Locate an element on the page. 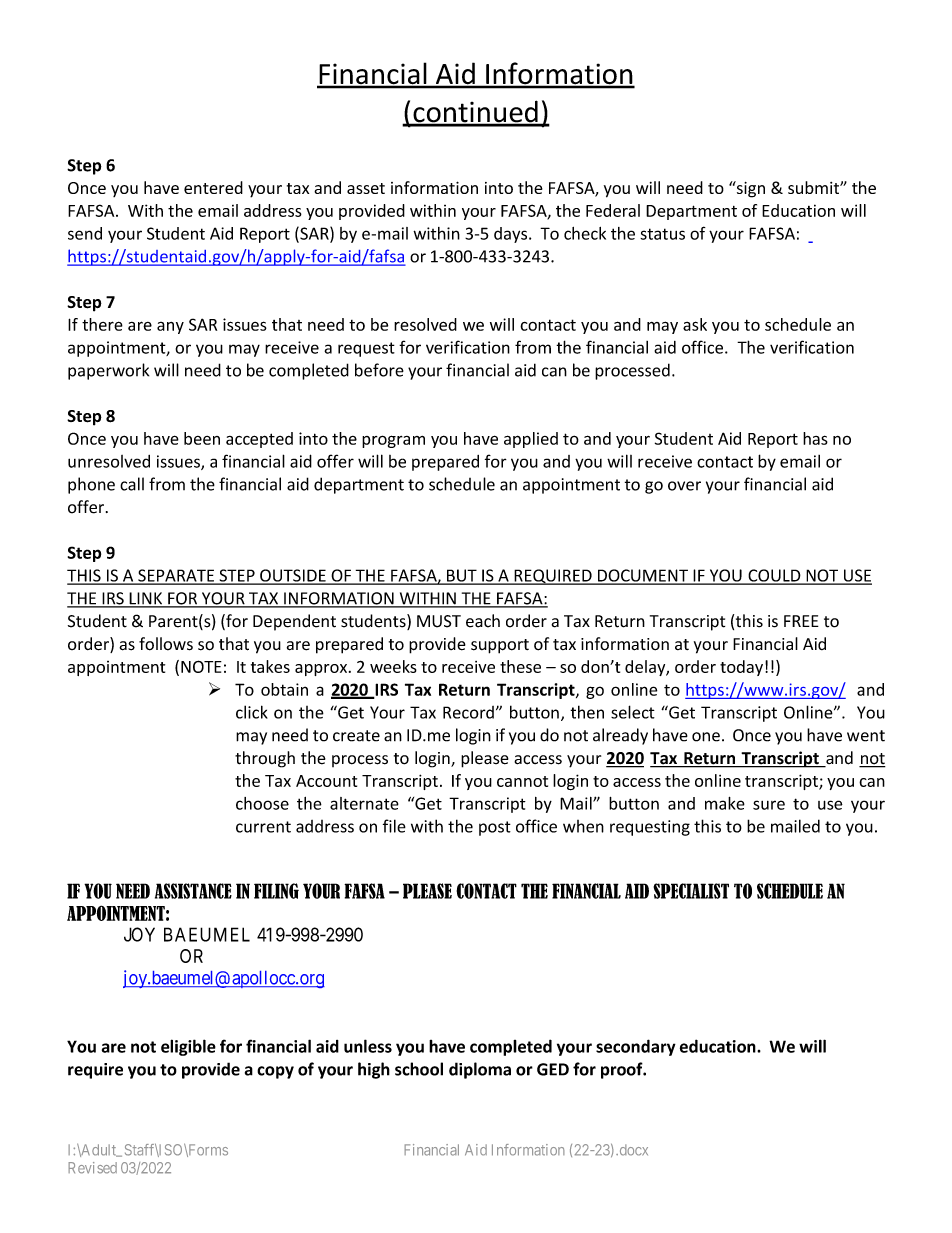  entered is located at coordinates (213, 187).
